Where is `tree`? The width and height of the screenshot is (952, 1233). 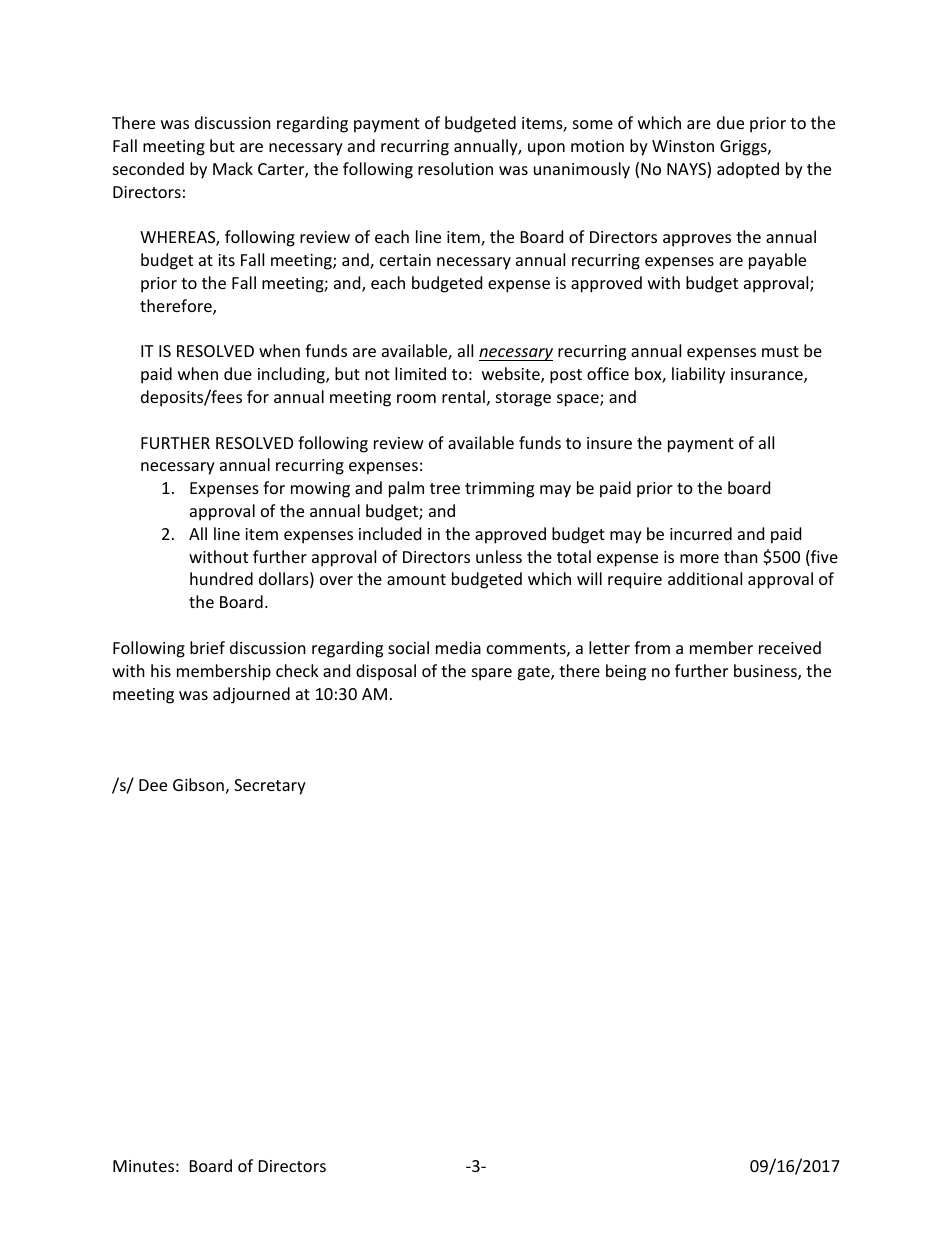 tree is located at coordinates (445, 488).
